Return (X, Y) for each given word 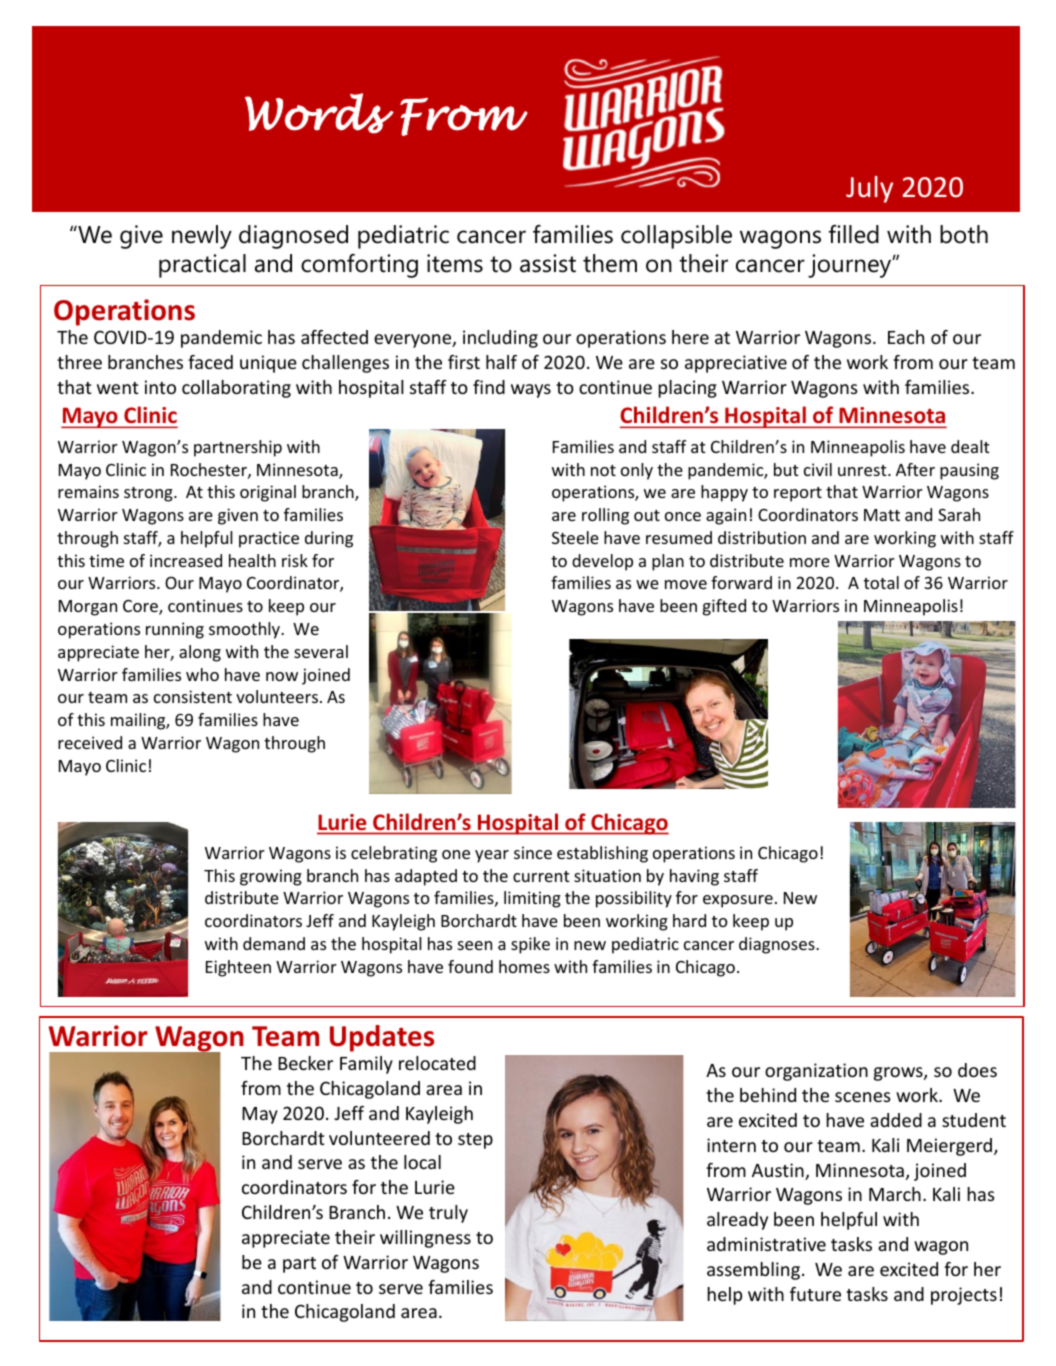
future (815, 1294)
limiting (532, 899)
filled (854, 234)
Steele (575, 537)
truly (448, 1214)
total (881, 582)
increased (186, 560)
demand (274, 943)
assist (548, 263)
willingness (425, 1239)
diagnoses (778, 945)
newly (202, 237)
